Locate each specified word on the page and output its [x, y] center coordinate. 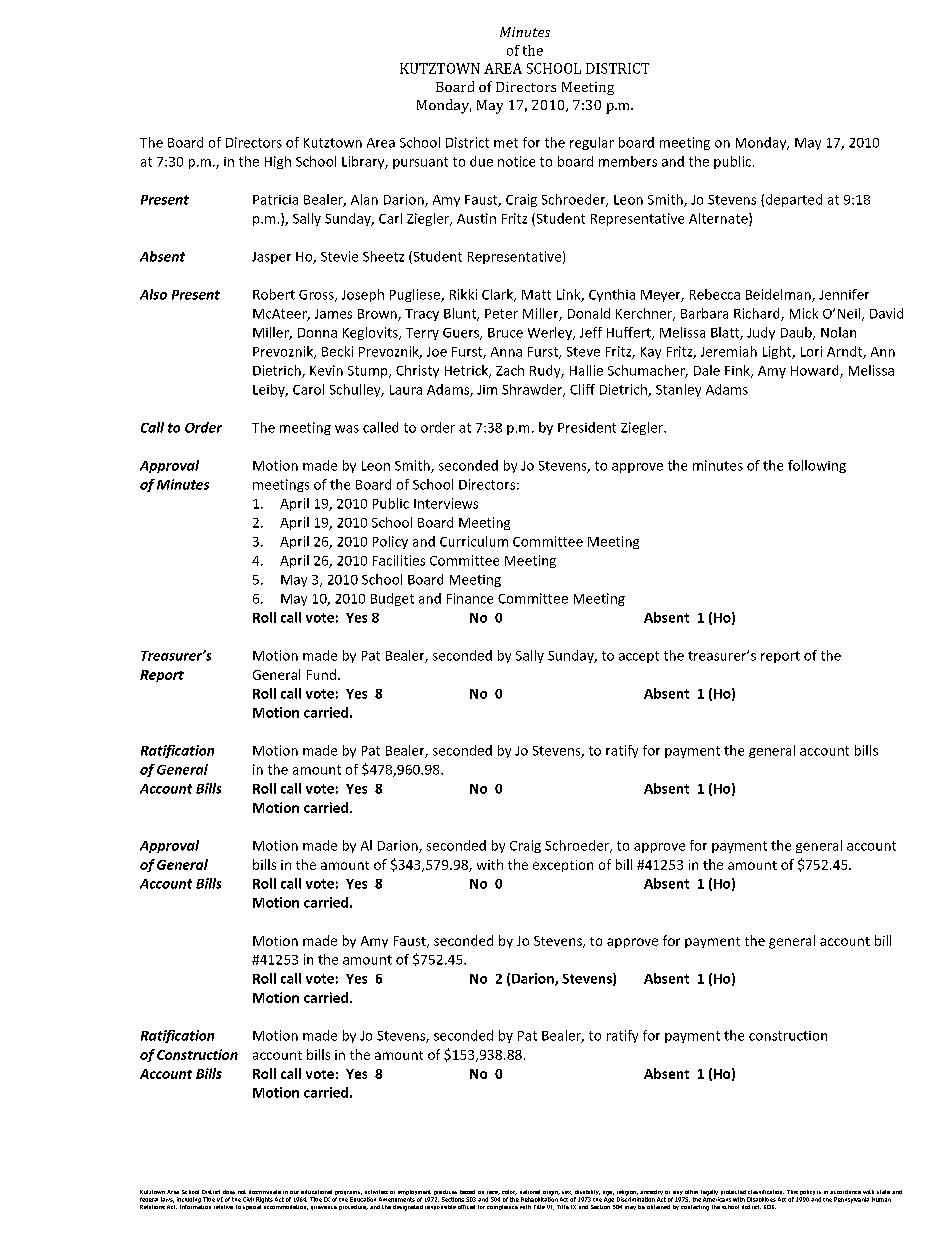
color [509, 1192]
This [792, 1192]
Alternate [719, 219]
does [229, 1192]
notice [516, 161]
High [278, 162]
